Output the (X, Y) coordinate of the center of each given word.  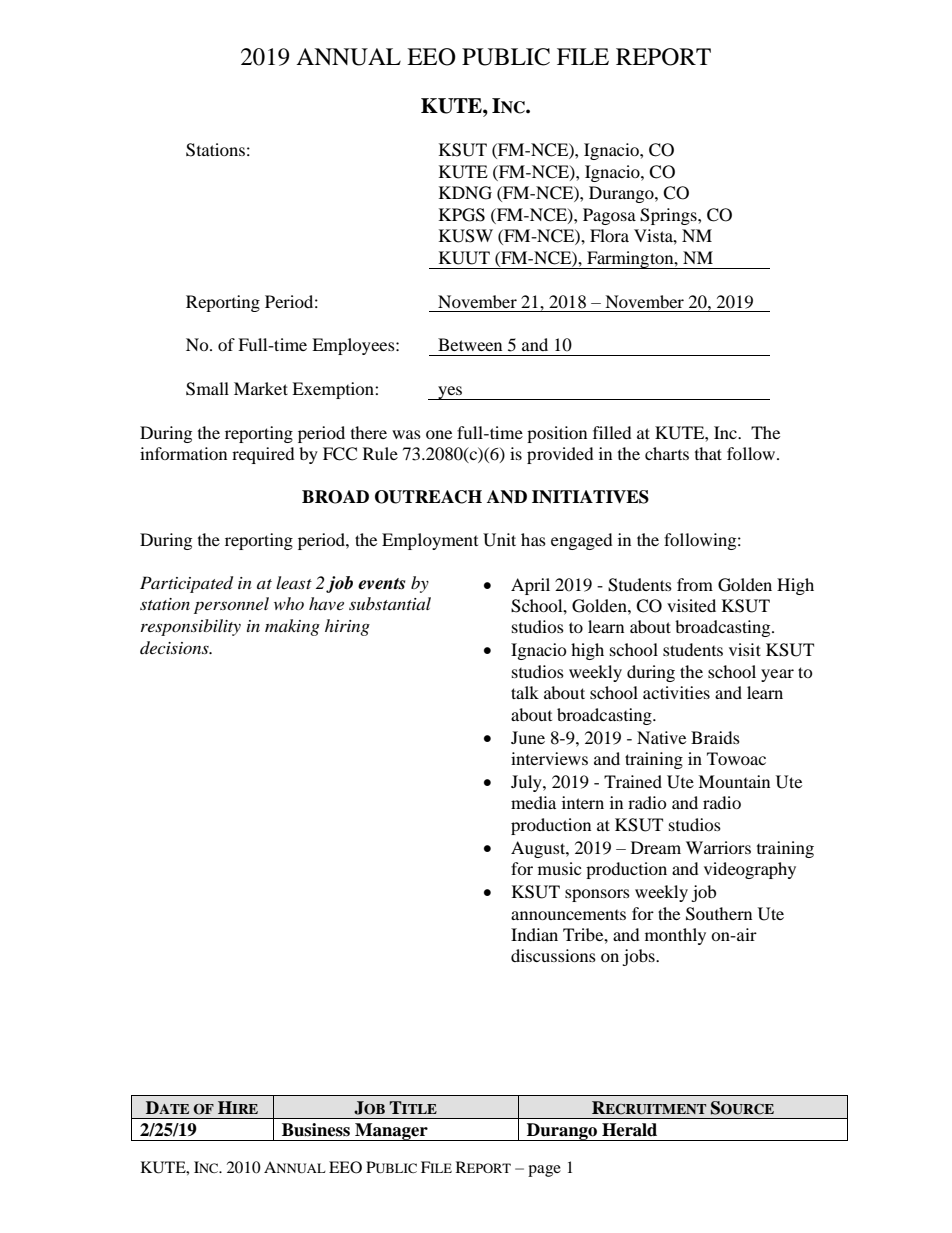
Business (316, 1130)
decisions (175, 647)
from (695, 584)
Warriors (718, 847)
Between (470, 344)
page (544, 1171)
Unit (499, 540)
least (294, 582)
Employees (354, 346)
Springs (669, 216)
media (533, 802)
